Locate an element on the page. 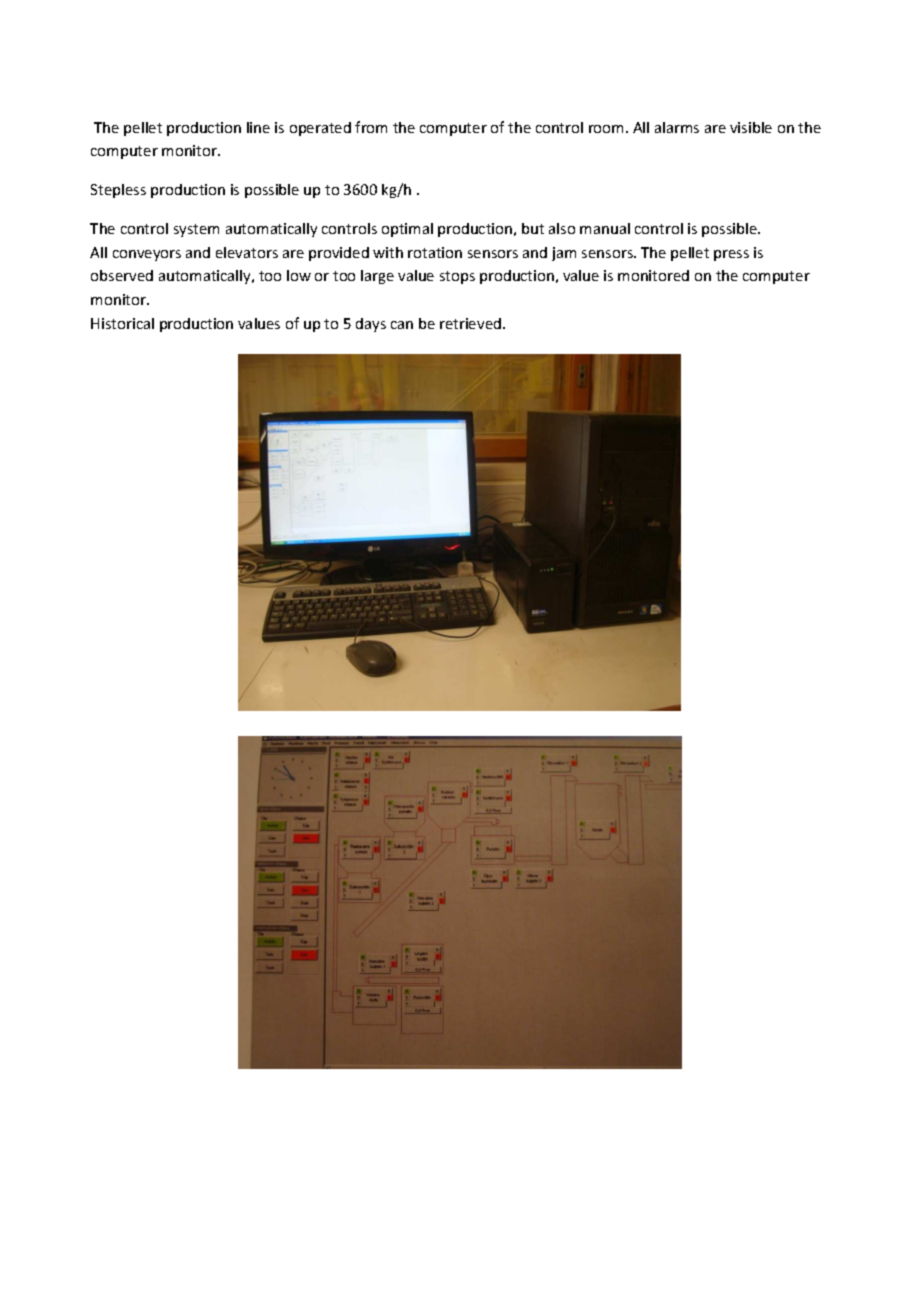  conveyors is located at coordinates (147, 255).
